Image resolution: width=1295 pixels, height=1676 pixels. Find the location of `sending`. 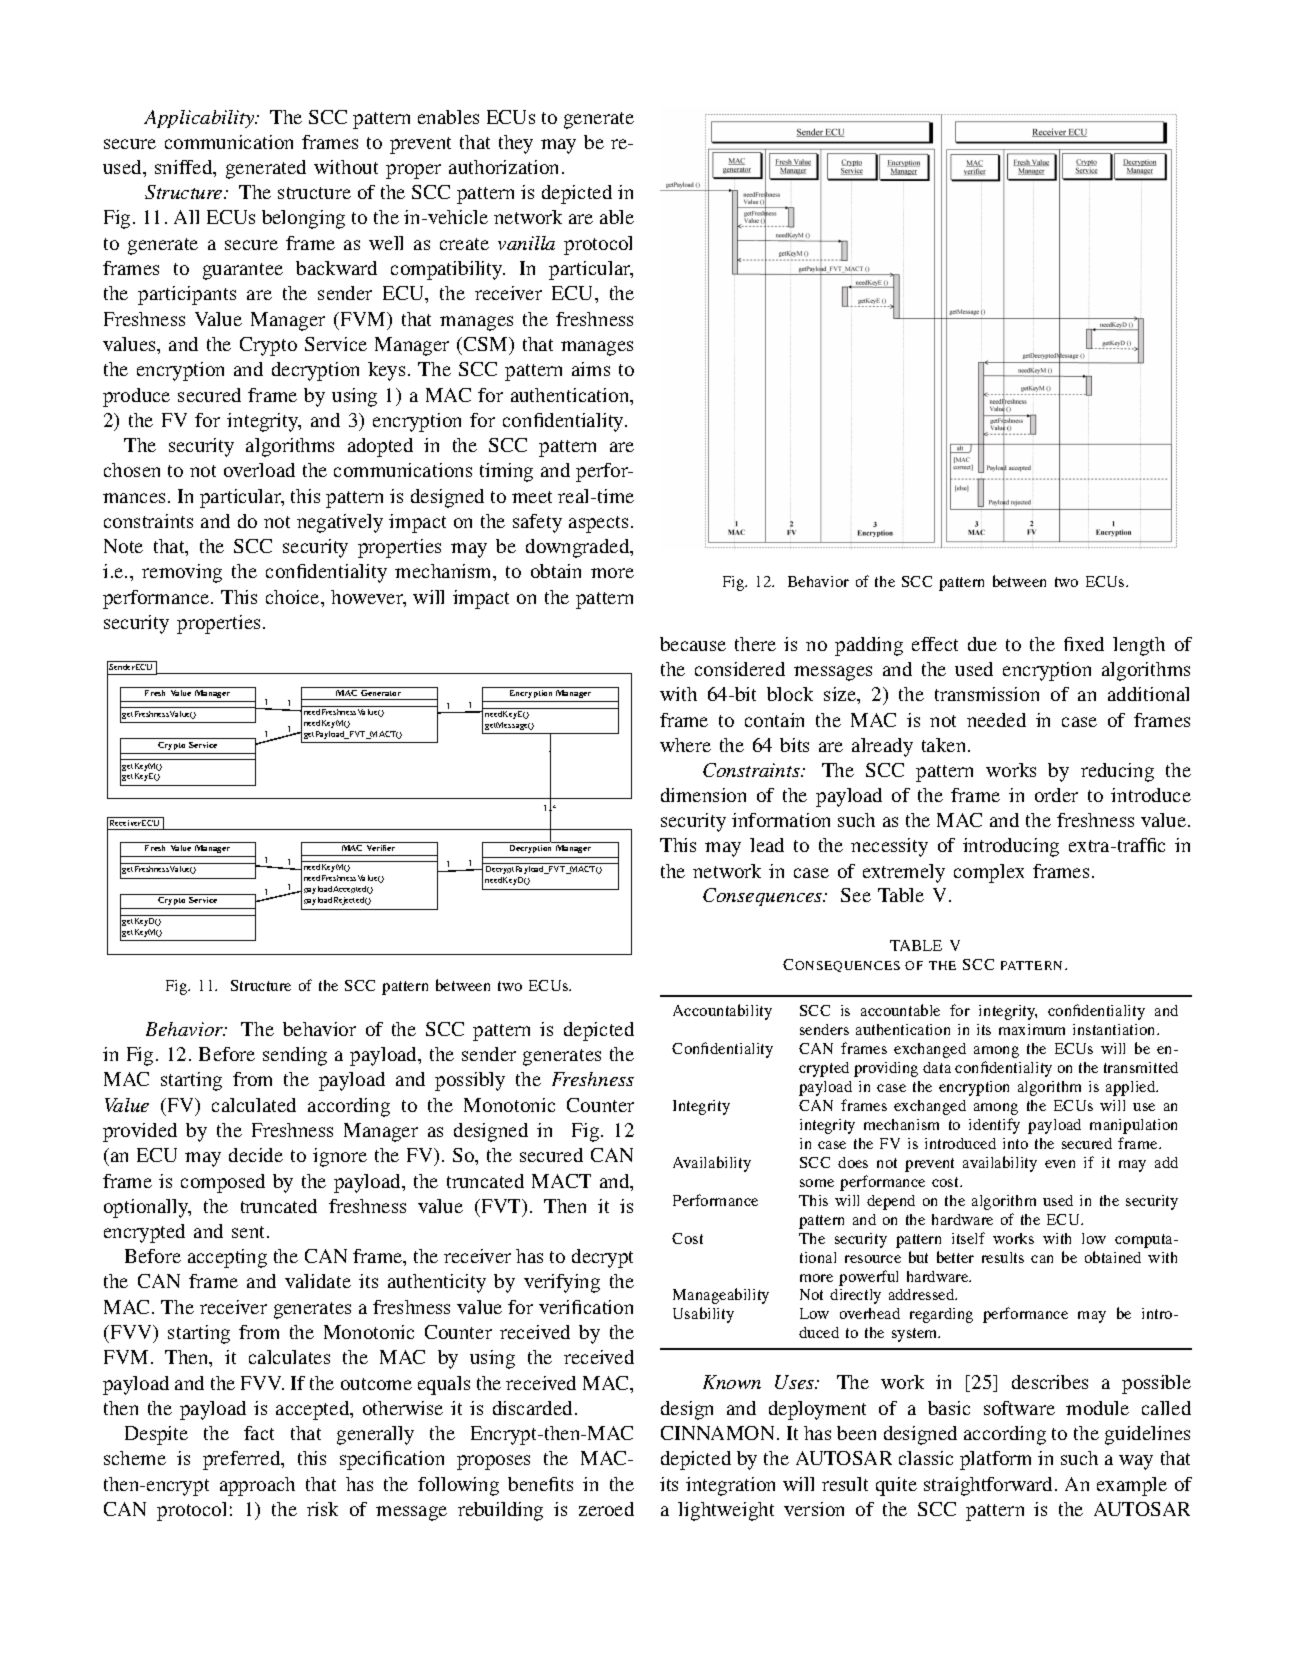

sending is located at coordinates (295, 1056).
